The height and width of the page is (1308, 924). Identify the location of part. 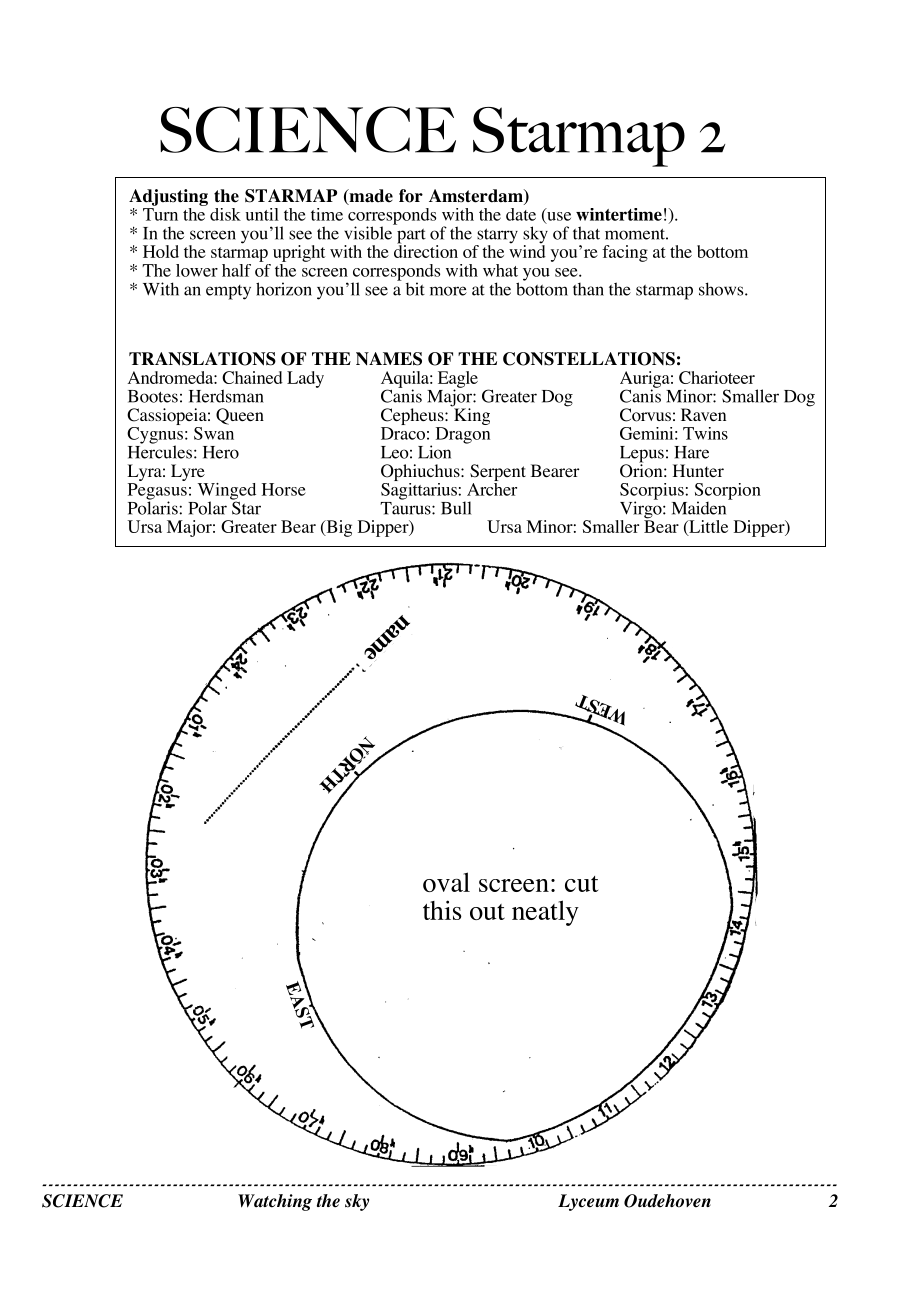
(411, 237).
